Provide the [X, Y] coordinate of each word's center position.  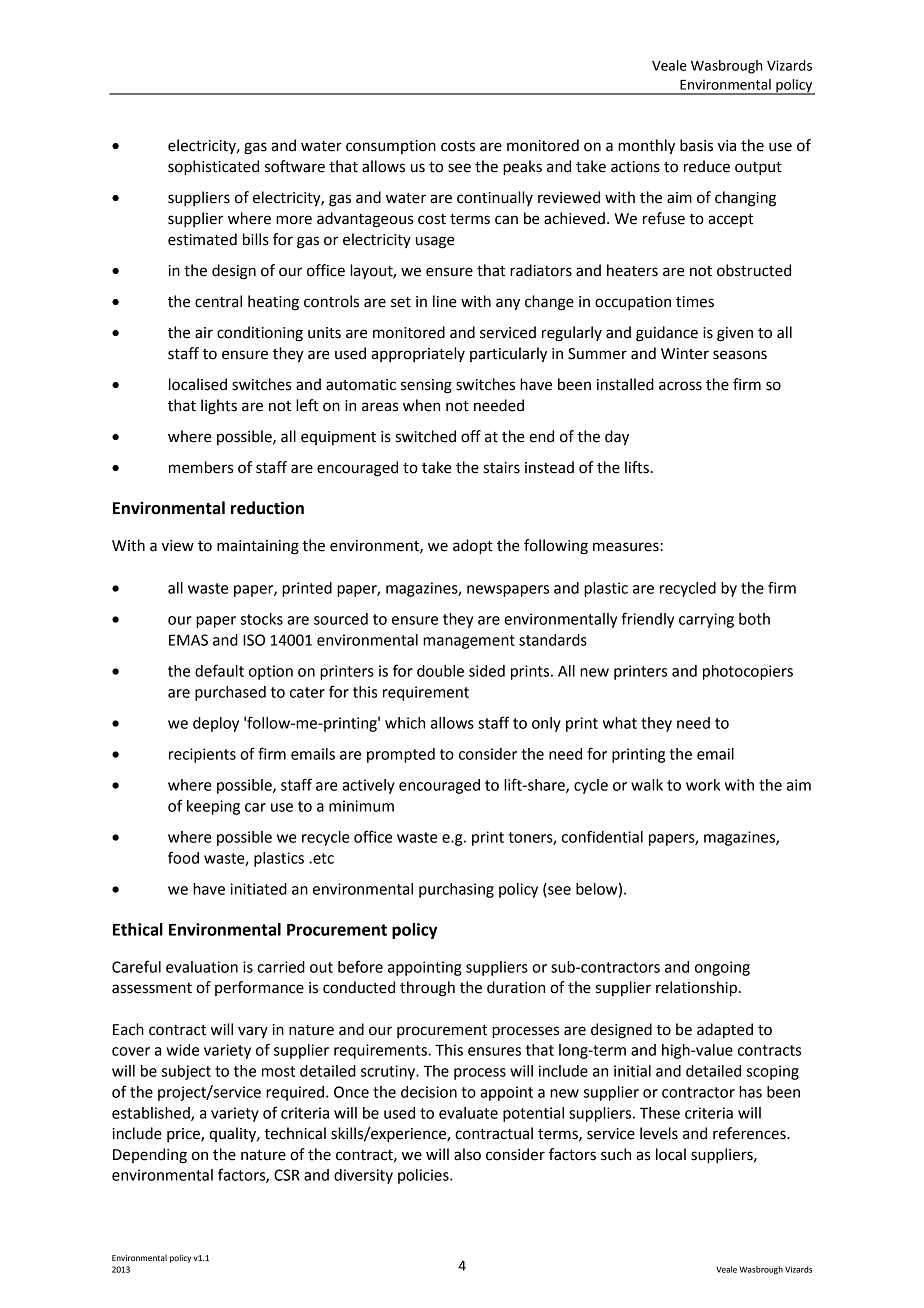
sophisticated [213, 168]
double [440, 671]
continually [495, 198]
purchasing [456, 890]
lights [219, 407]
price [184, 1135]
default [219, 670]
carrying [706, 620]
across [680, 386]
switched [426, 436]
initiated [258, 889]
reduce [707, 166]
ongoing [722, 968]
